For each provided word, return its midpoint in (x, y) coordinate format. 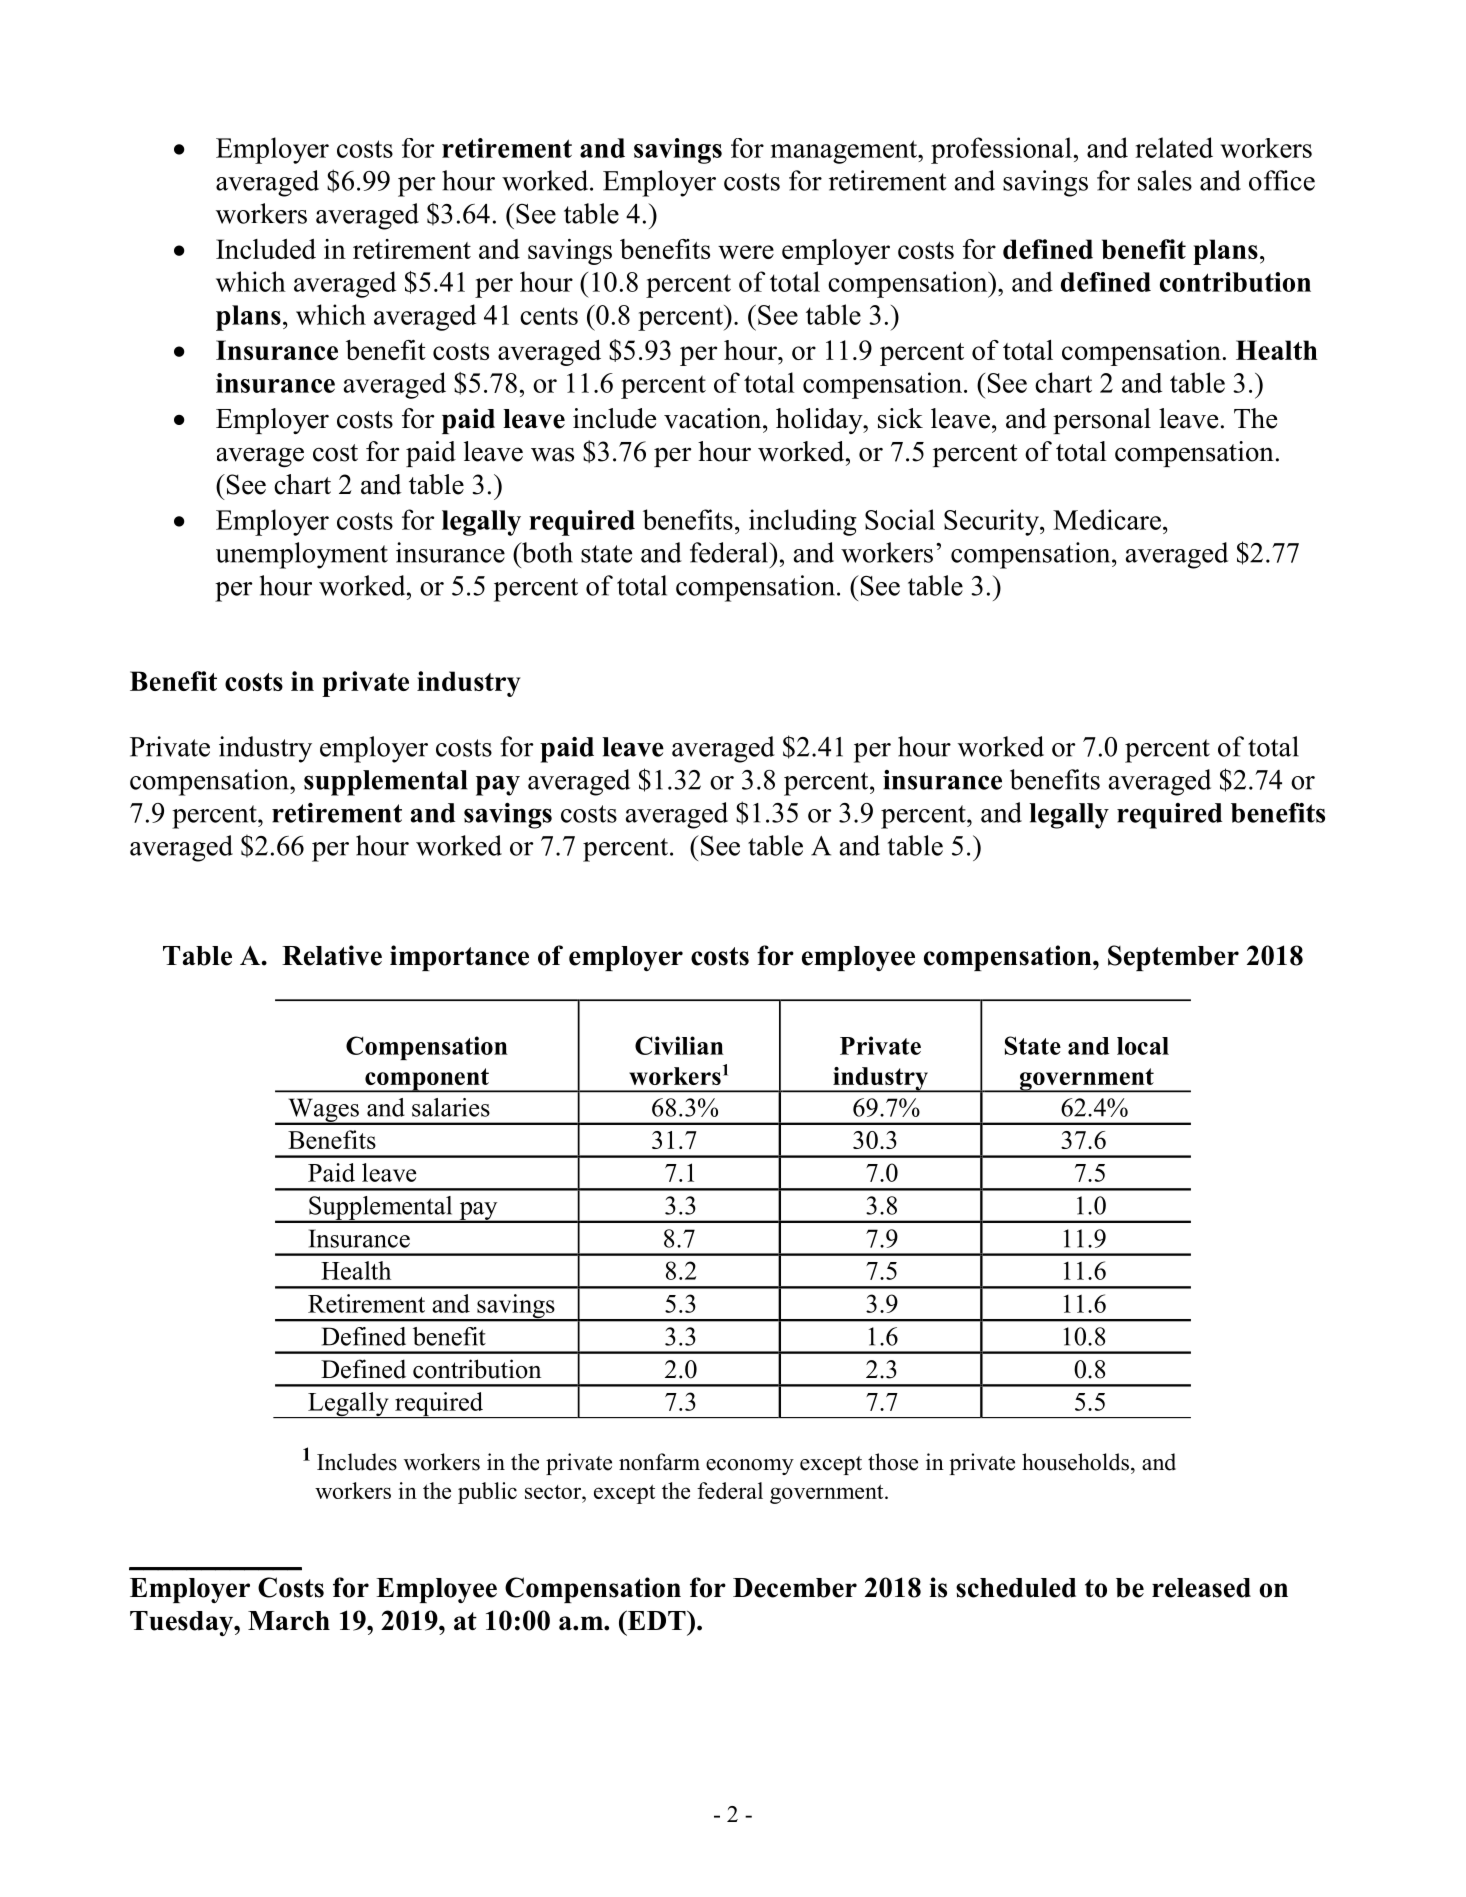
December (795, 1588)
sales (1165, 180)
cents (549, 316)
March (289, 1621)
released (1201, 1588)
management (845, 152)
